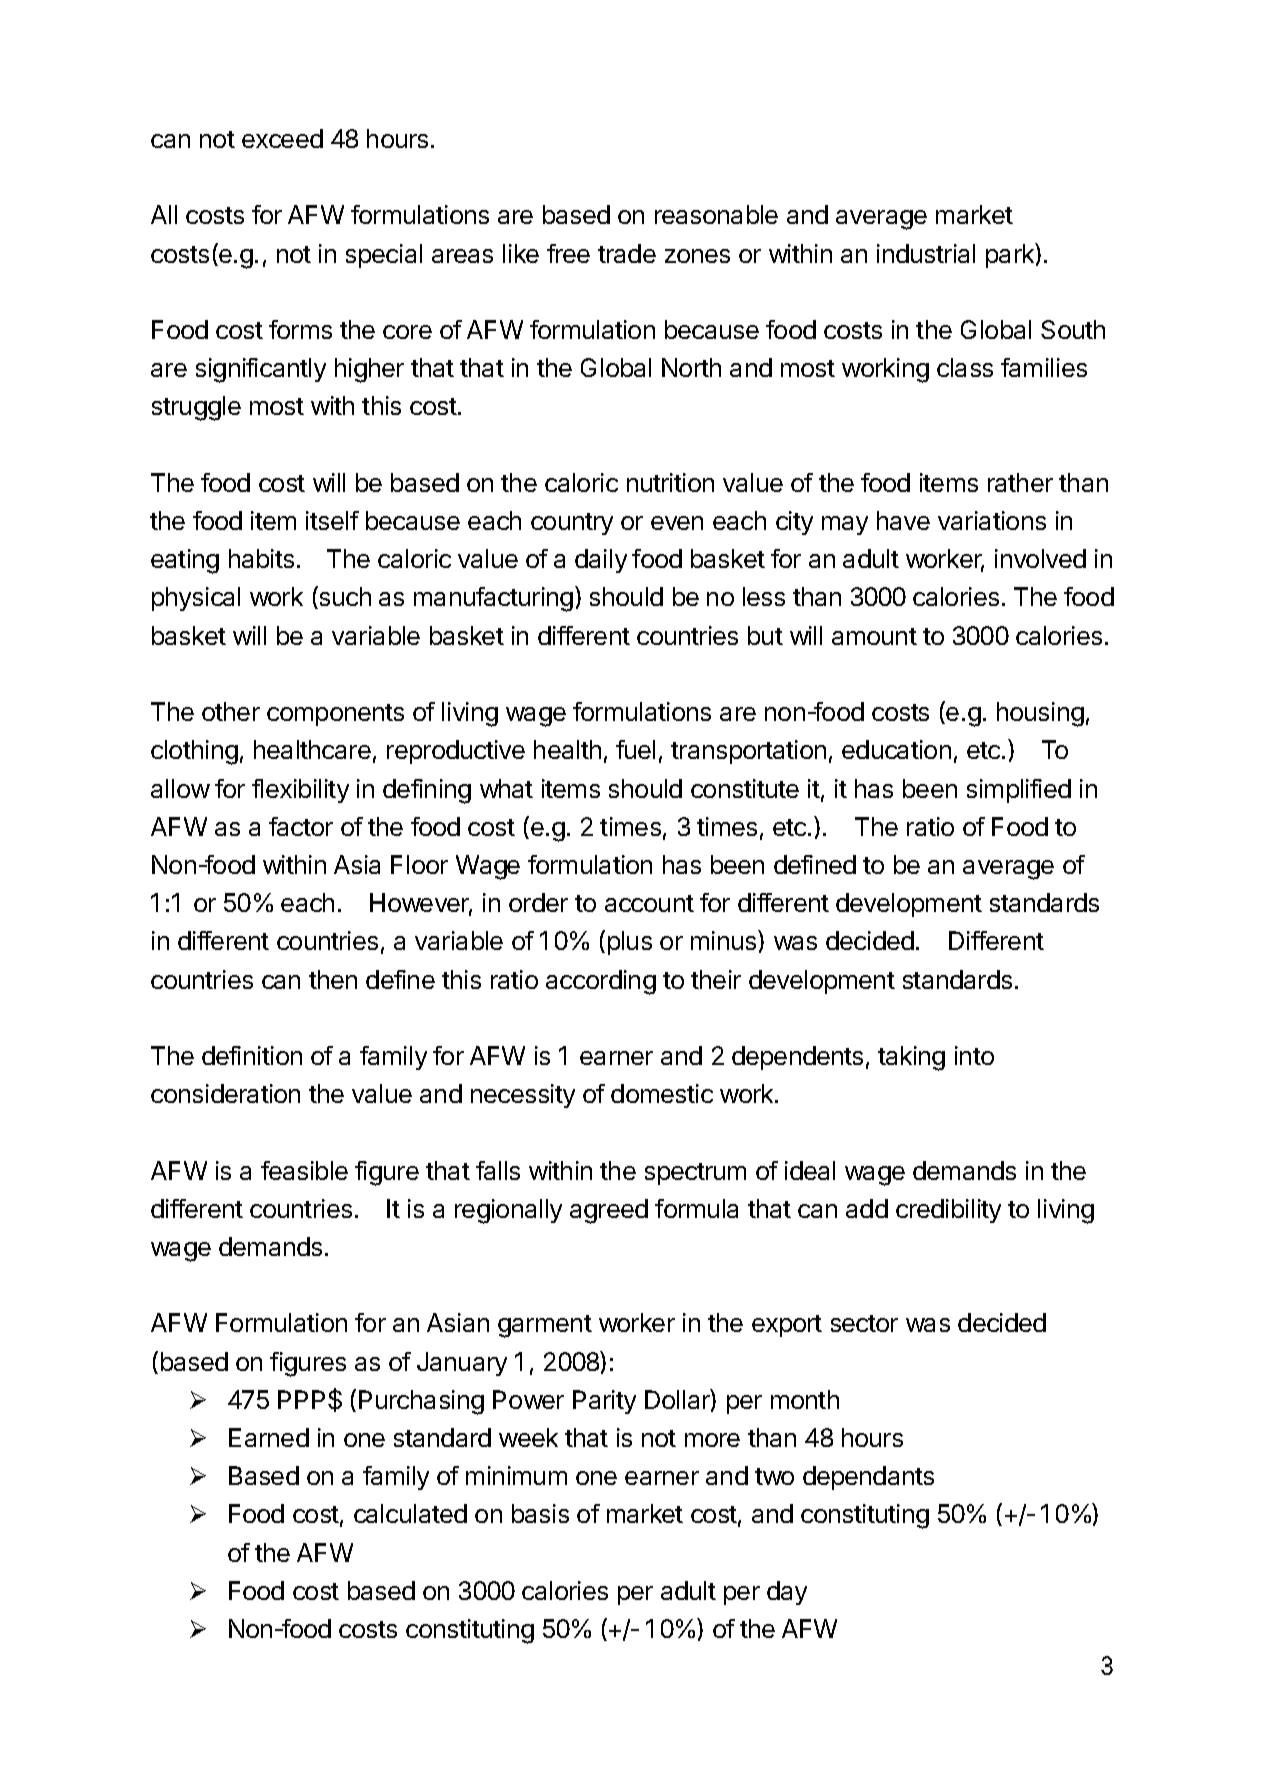 This page has width=1264, height=1787. What do you see at coordinates (282, 138) in the page?
I see `exceed` at bounding box center [282, 138].
